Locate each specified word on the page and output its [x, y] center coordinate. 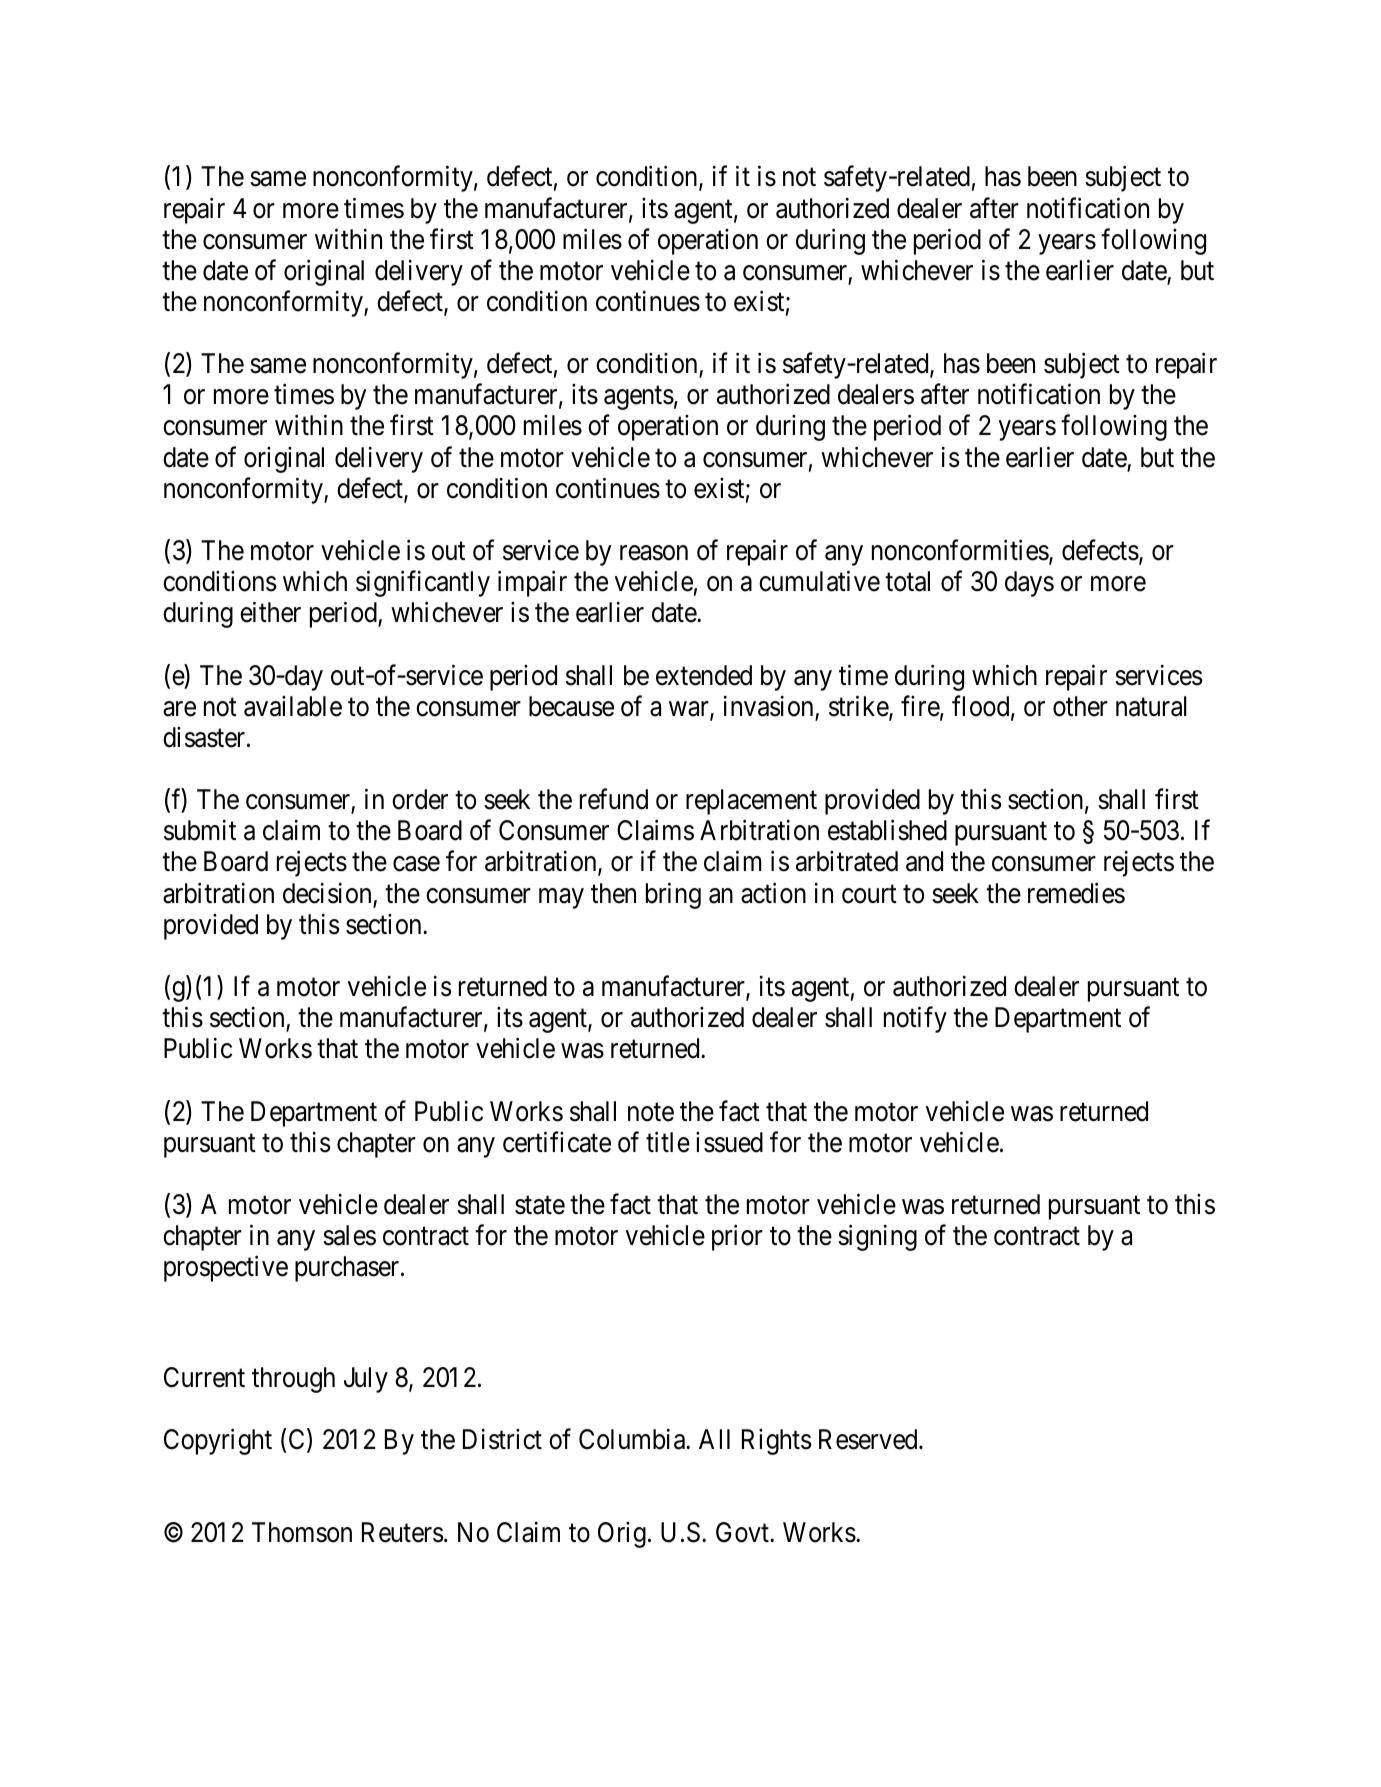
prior [737, 1238]
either [270, 612]
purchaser [348, 1269]
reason [654, 553]
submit [200, 830]
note [651, 1112]
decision [328, 894]
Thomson [302, 1532]
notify [915, 1020]
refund [614, 799]
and [924, 861]
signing [877, 1238]
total [907, 581]
